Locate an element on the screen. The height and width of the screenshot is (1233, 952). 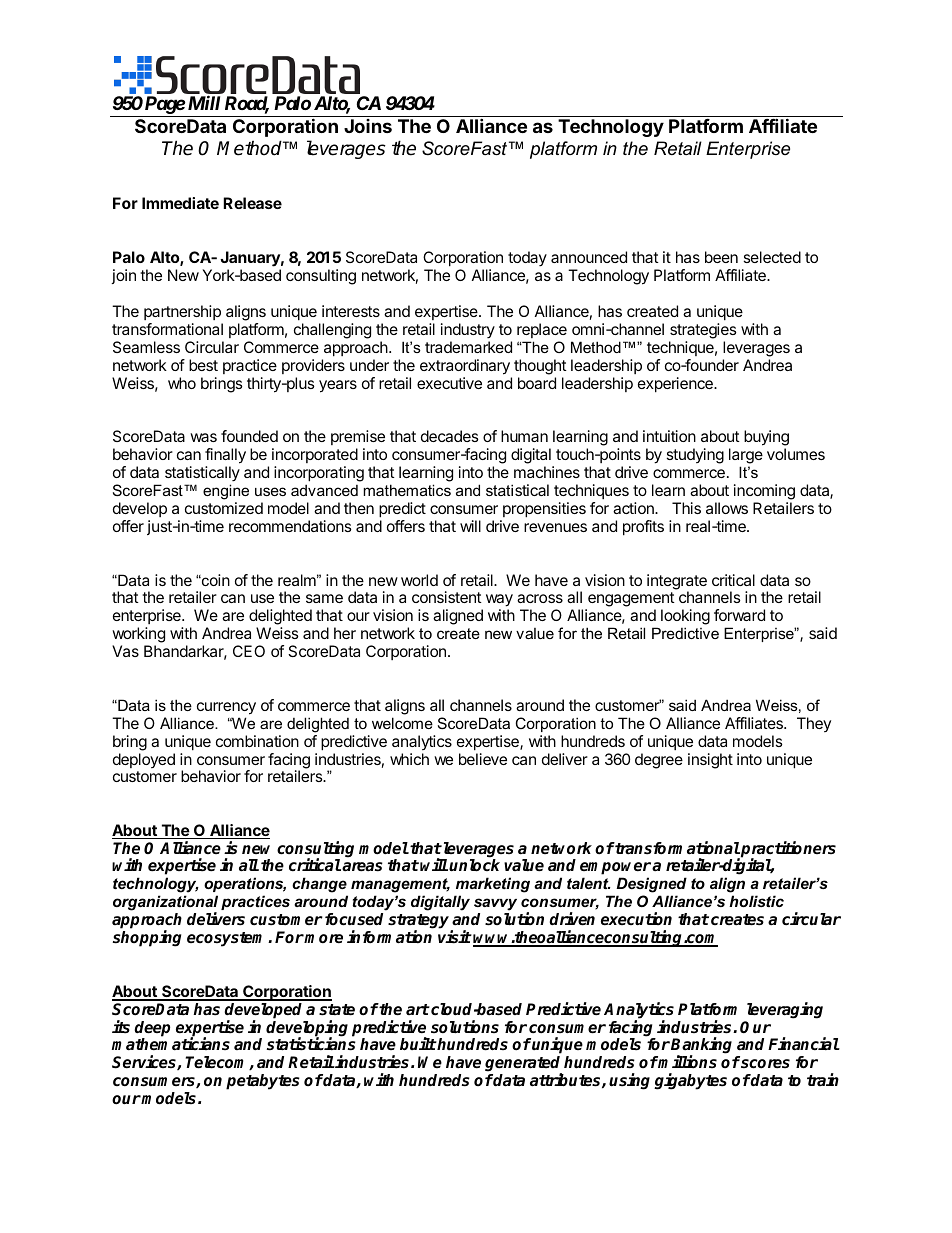
insight is located at coordinates (710, 761).
